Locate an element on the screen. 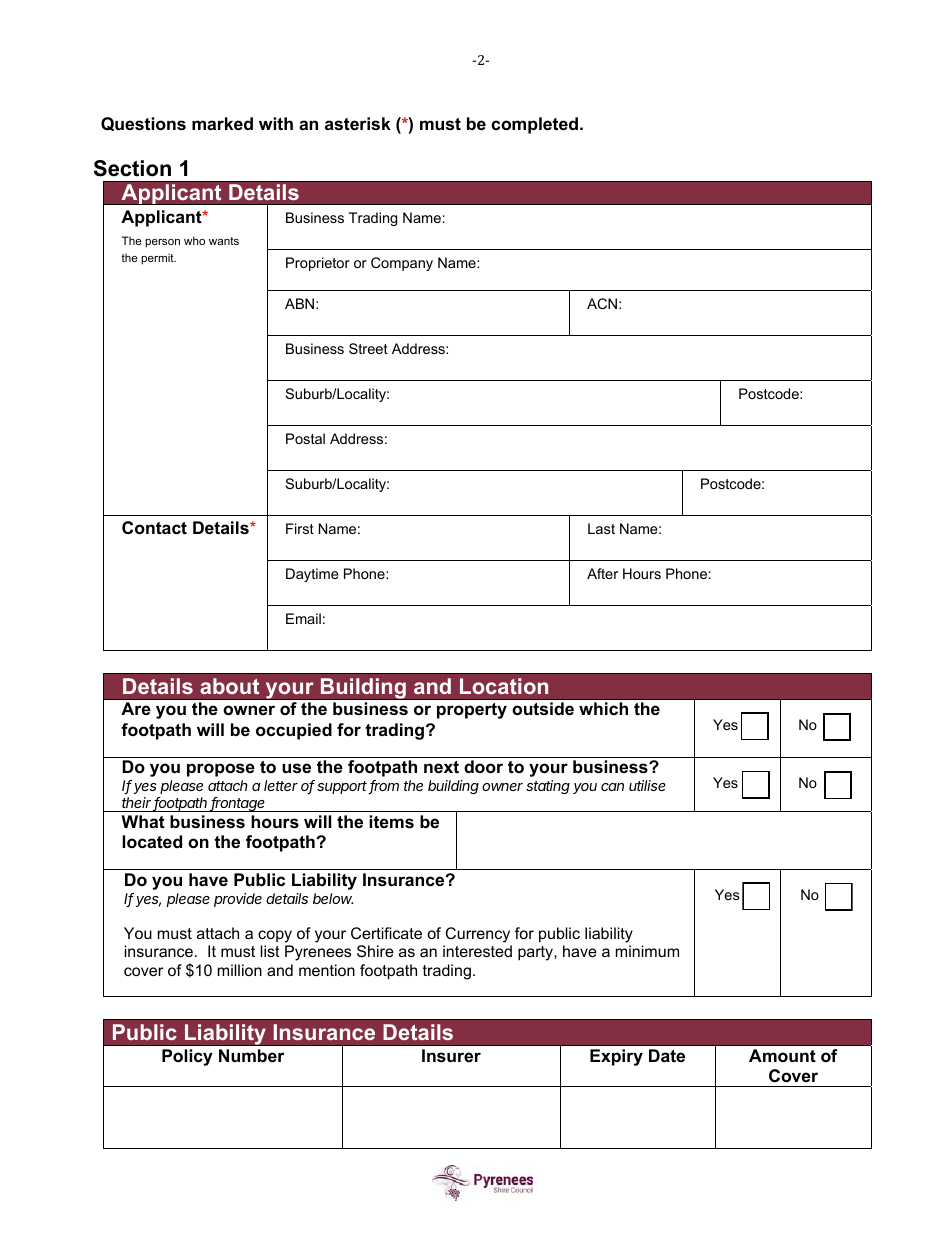  Insurer is located at coordinates (451, 1056).
